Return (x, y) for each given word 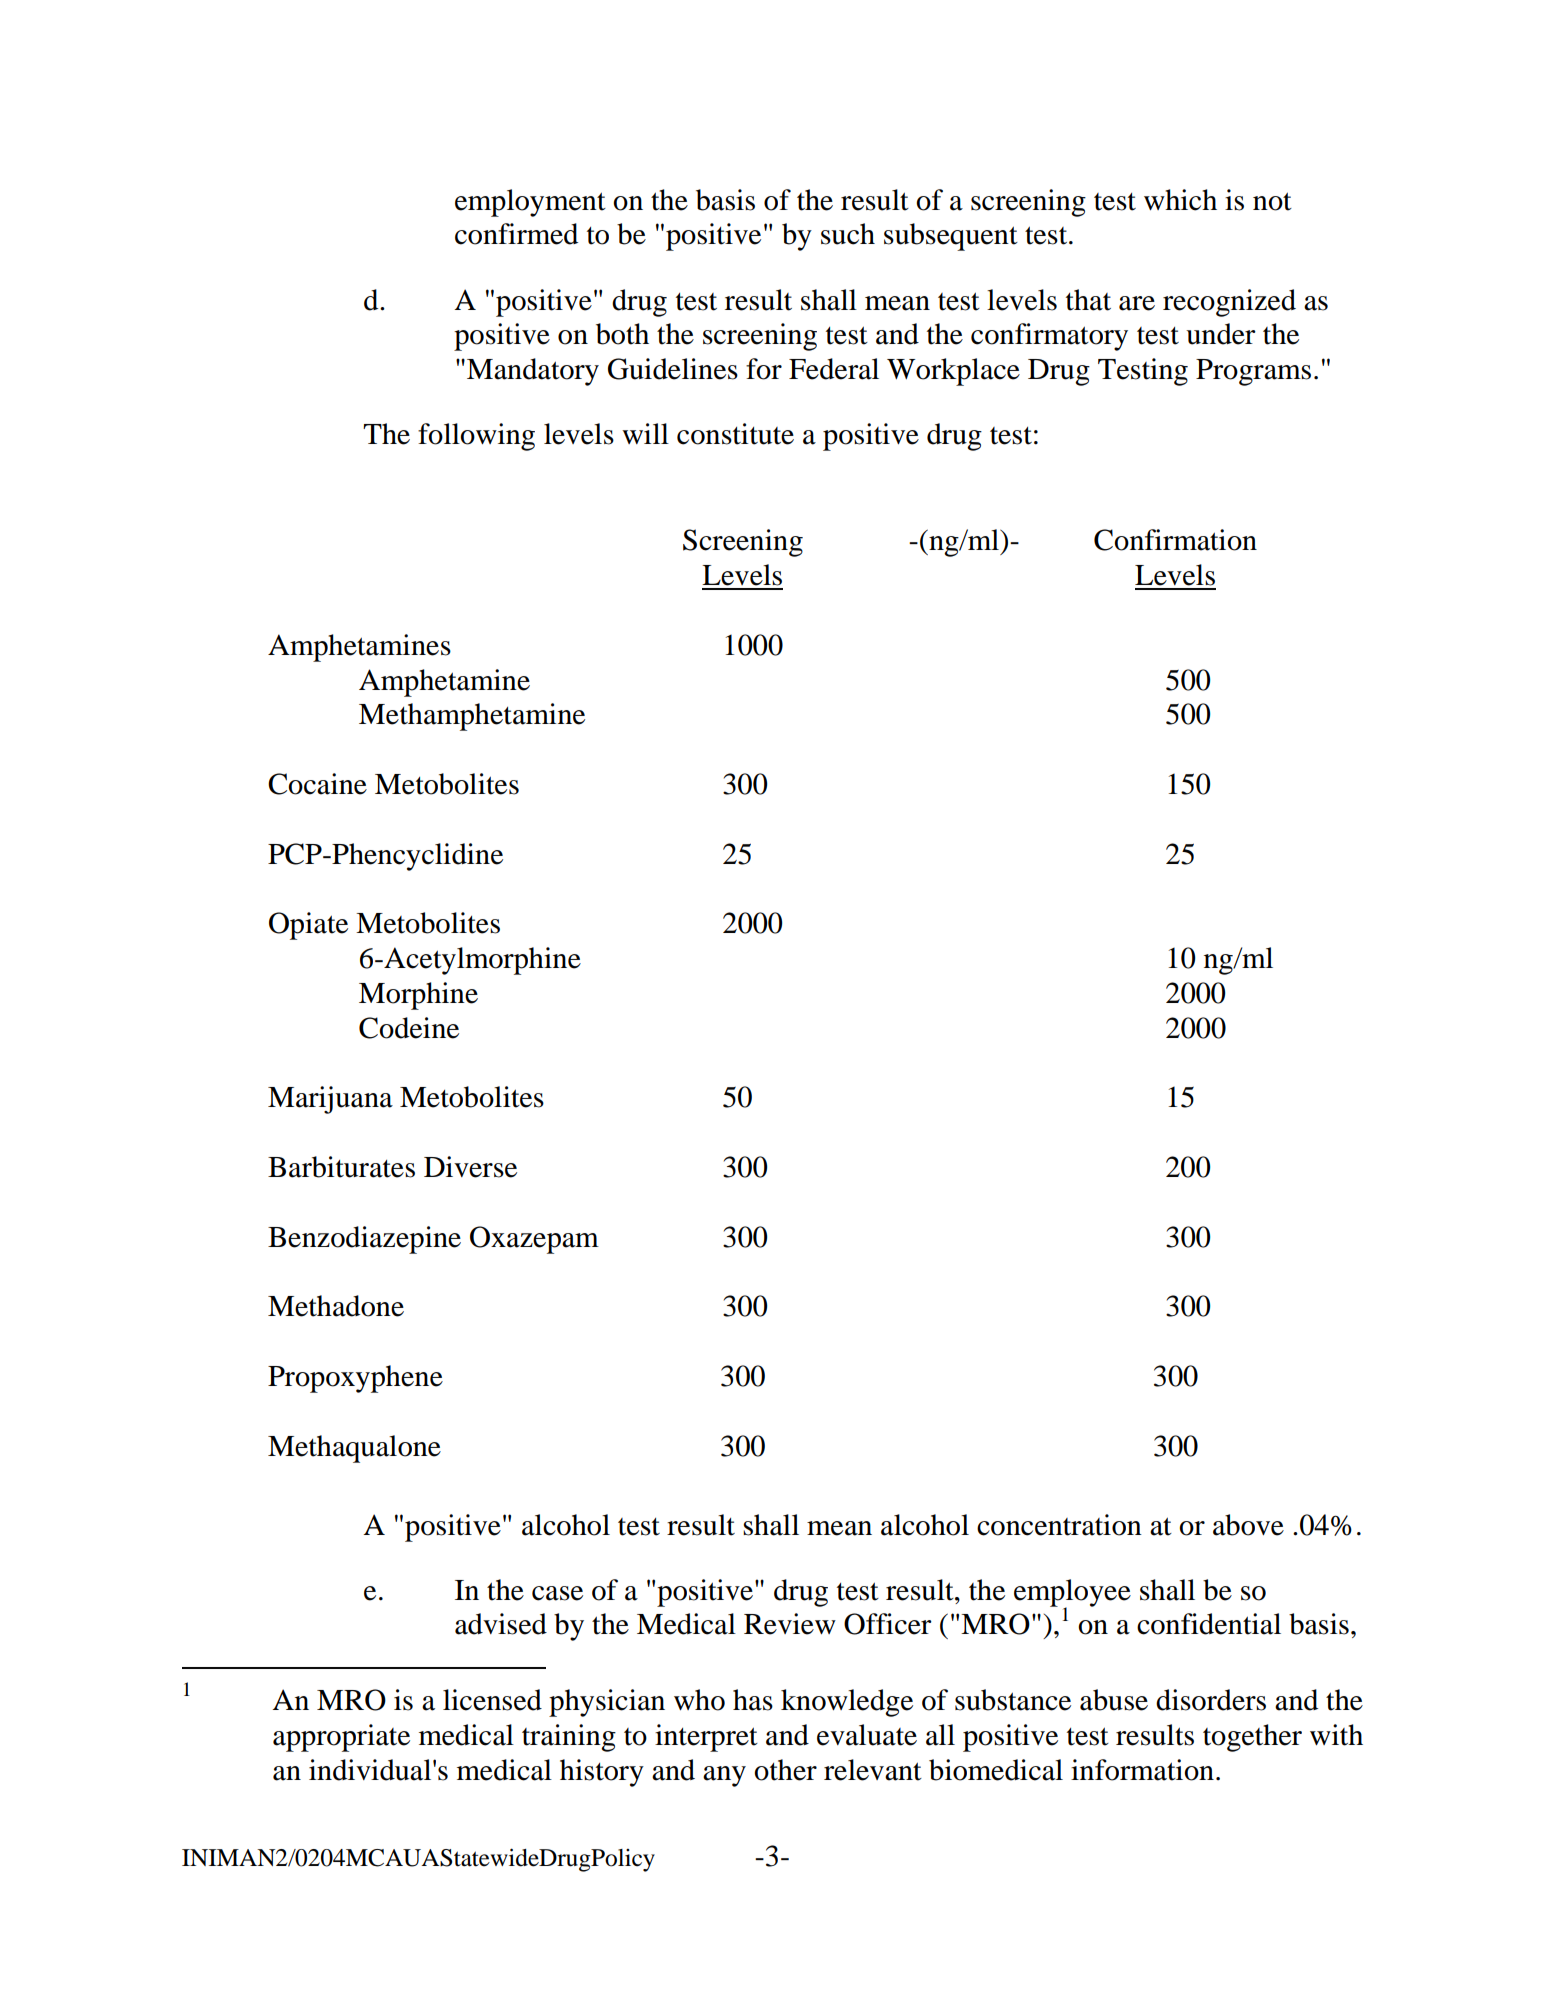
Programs (1253, 372)
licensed (492, 1700)
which (1180, 200)
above (1248, 1525)
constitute (735, 434)
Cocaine (317, 784)
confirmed (516, 234)
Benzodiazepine (364, 1240)
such (848, 234)
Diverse (470, 1167)
